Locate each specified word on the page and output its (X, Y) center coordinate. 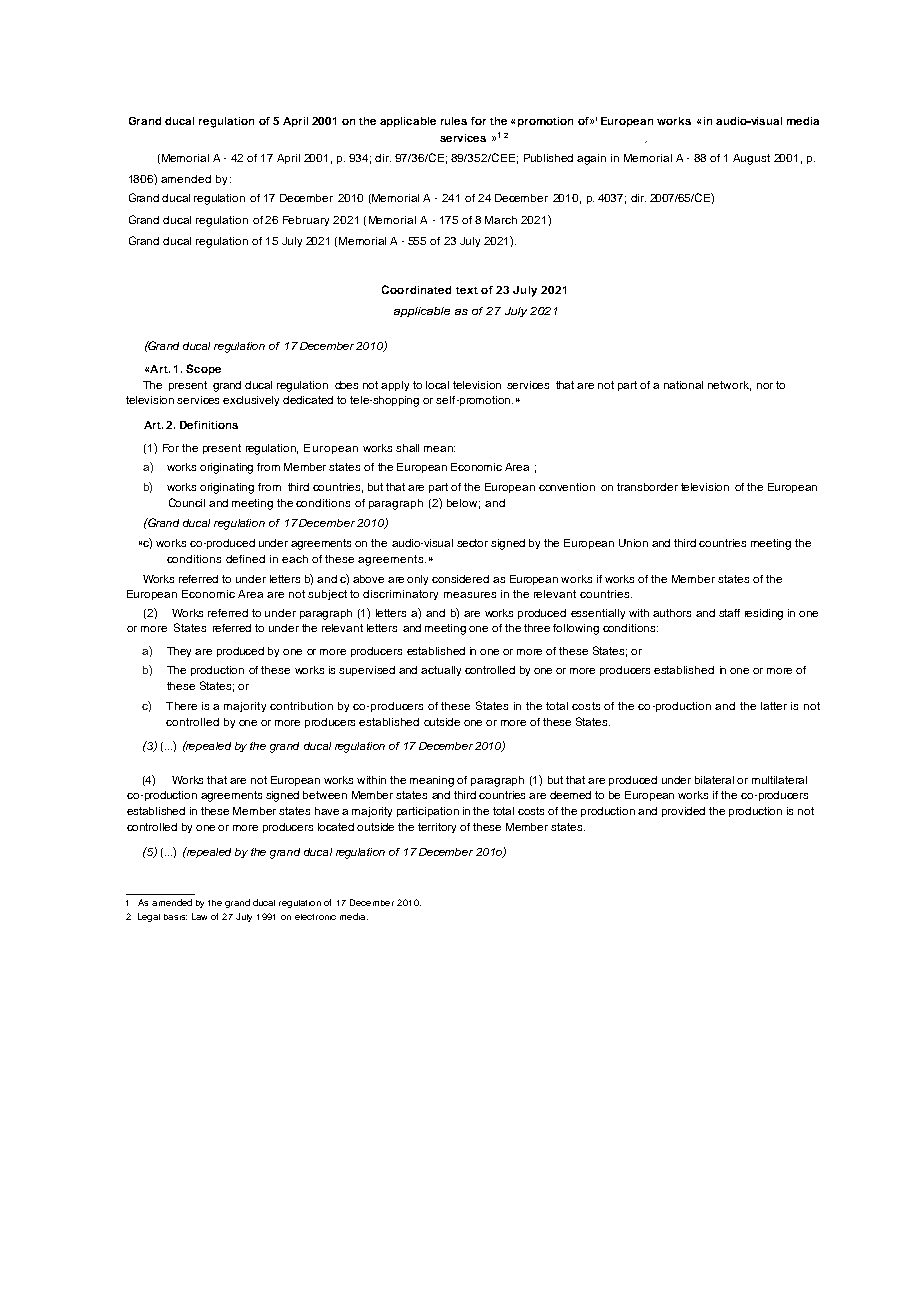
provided (683, 812)
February (306, 221)
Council (187, 502)
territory (437, 828)
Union (633, 543)
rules (454, 121)
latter (774, 706)
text (467, 290)
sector (472, 543)
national (683, 385)
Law (199, 916)
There (181, 706)
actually (441, 671)
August (751, 159)
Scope (203, 369)
